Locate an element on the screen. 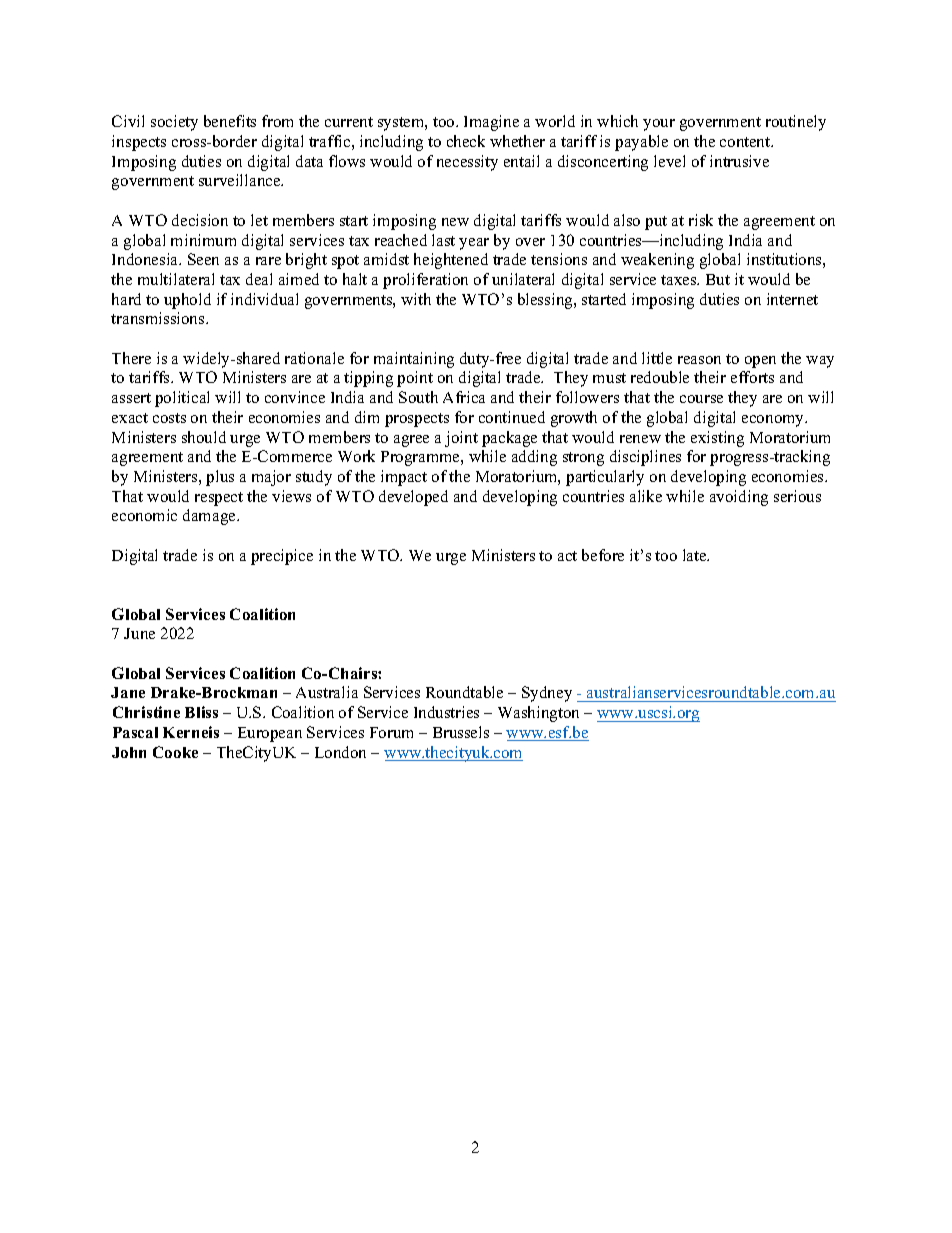 The height and width of the screenshot is (1233, 952). before is located at coordinates (603, 555).
